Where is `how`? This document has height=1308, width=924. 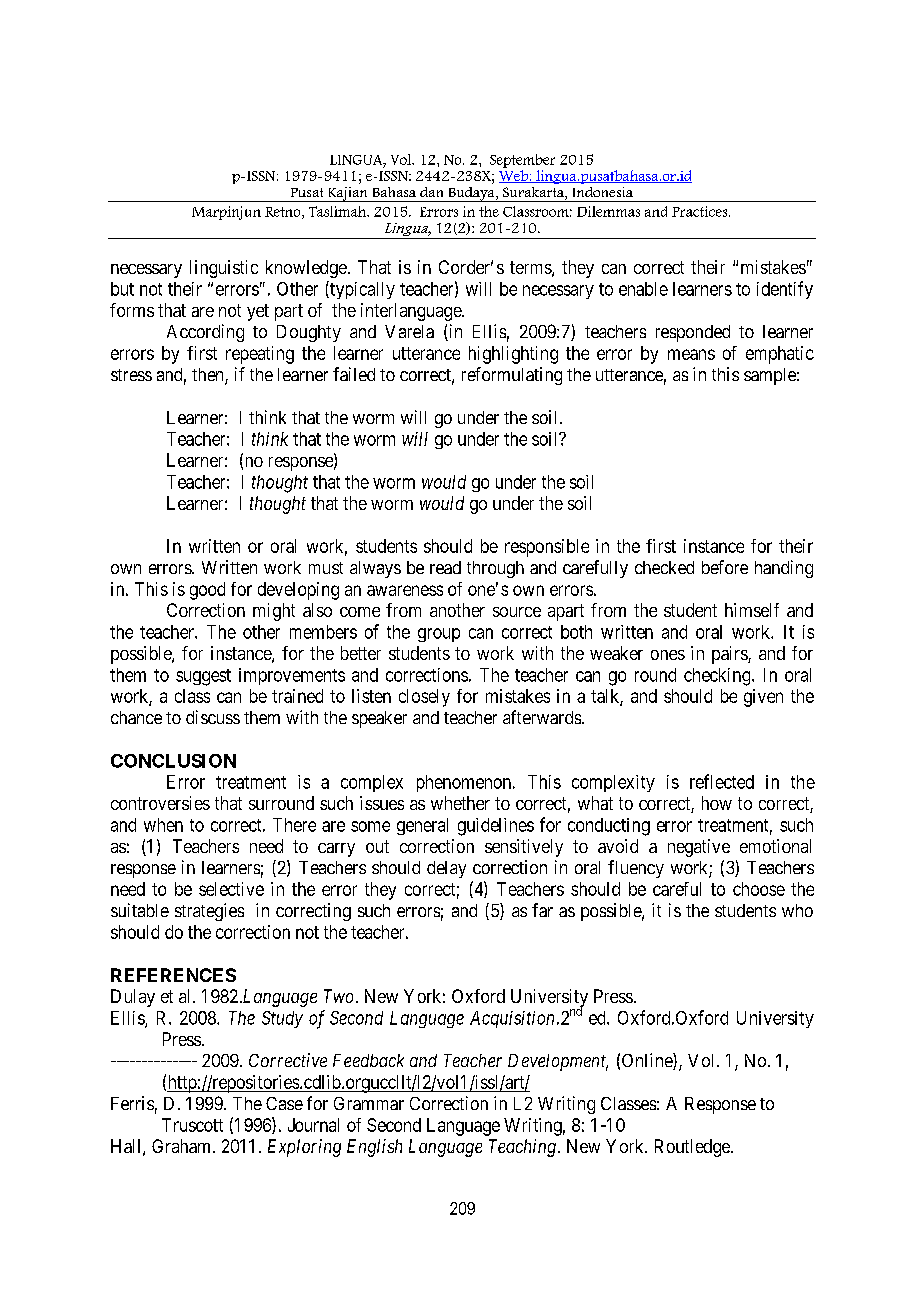 how is located at coordinates (717, 803).
